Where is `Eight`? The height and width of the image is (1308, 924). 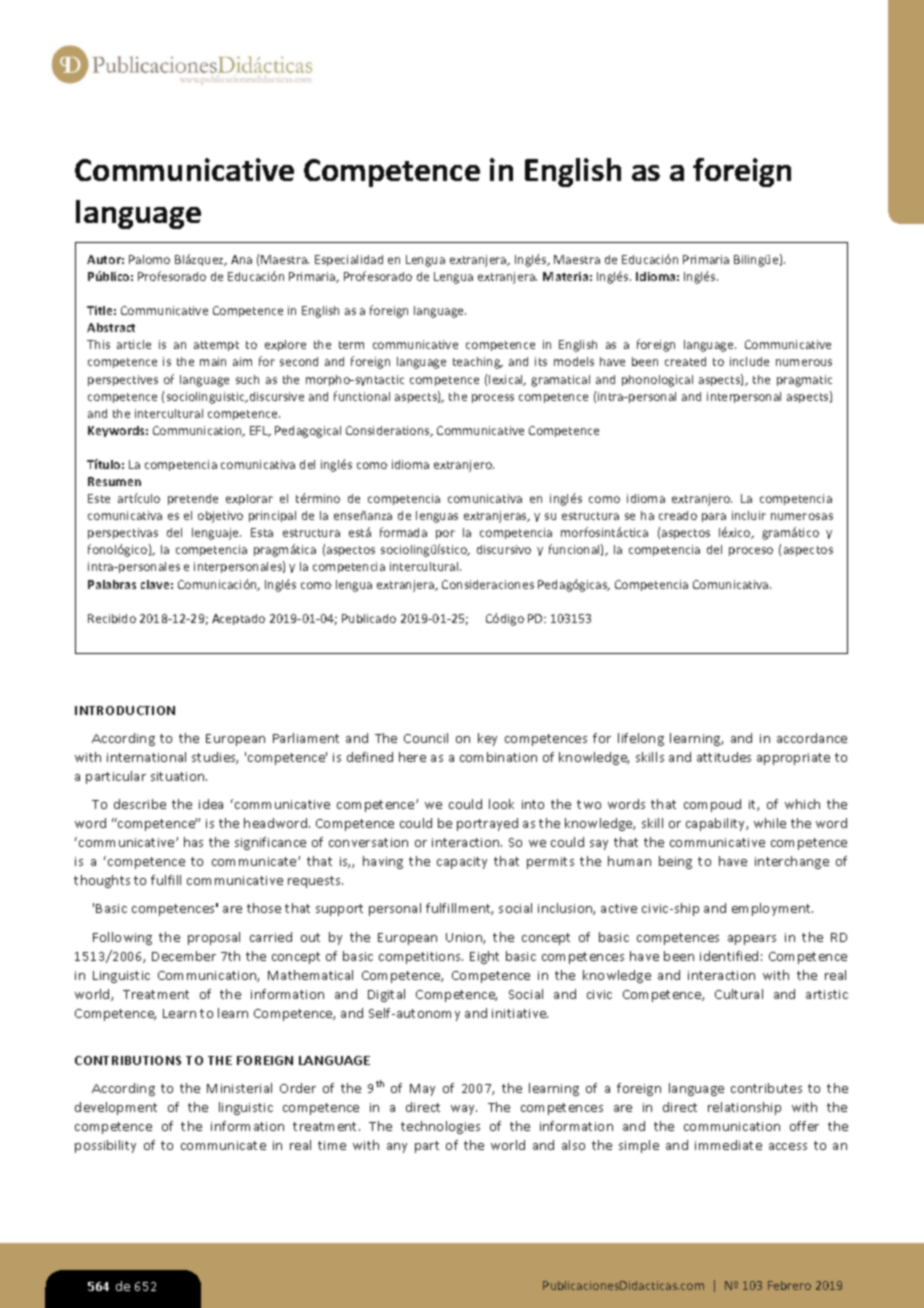
Eight is located at coordinates (484, 957).
